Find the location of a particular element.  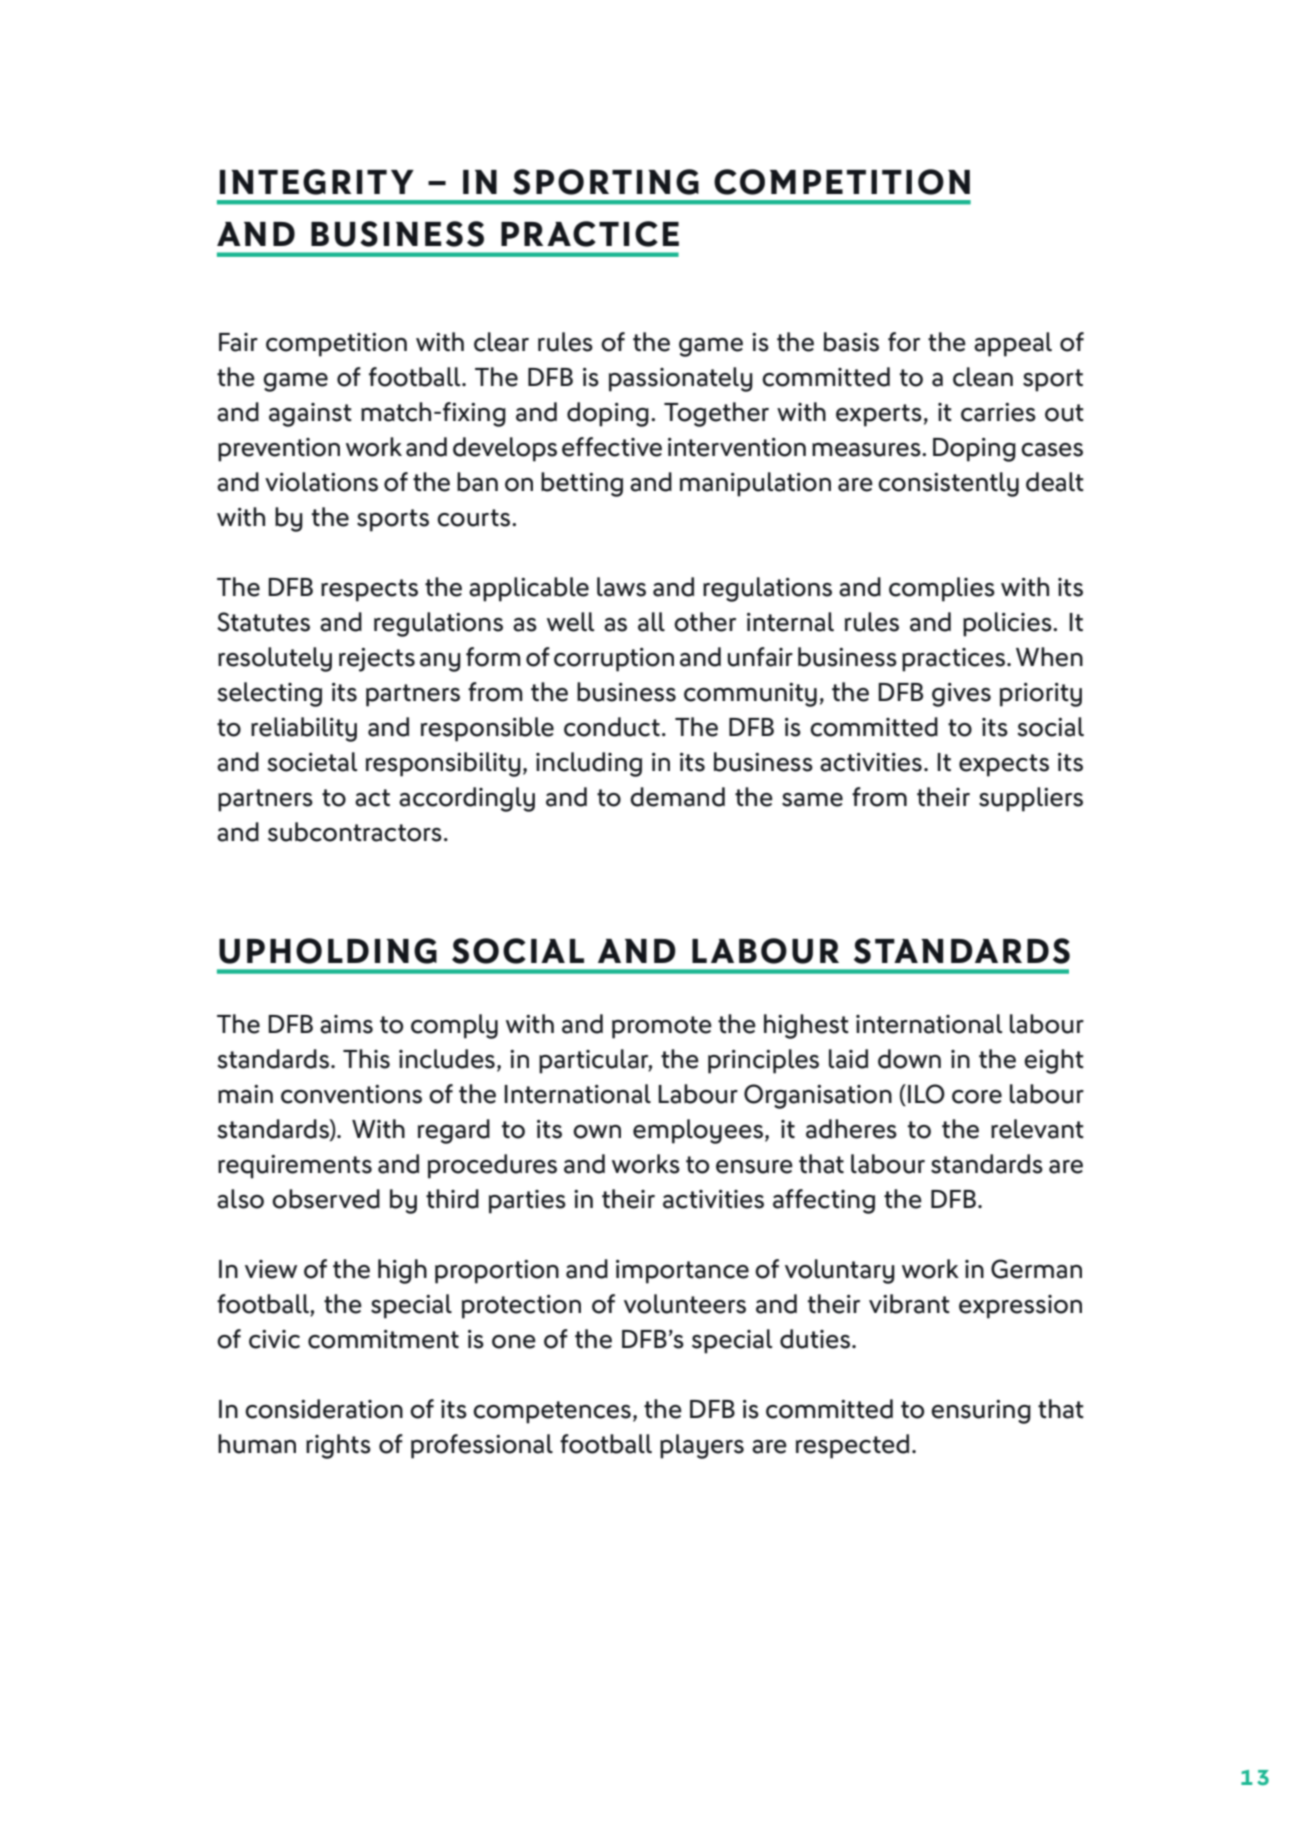

complies is located at coordinates (942, 589).
